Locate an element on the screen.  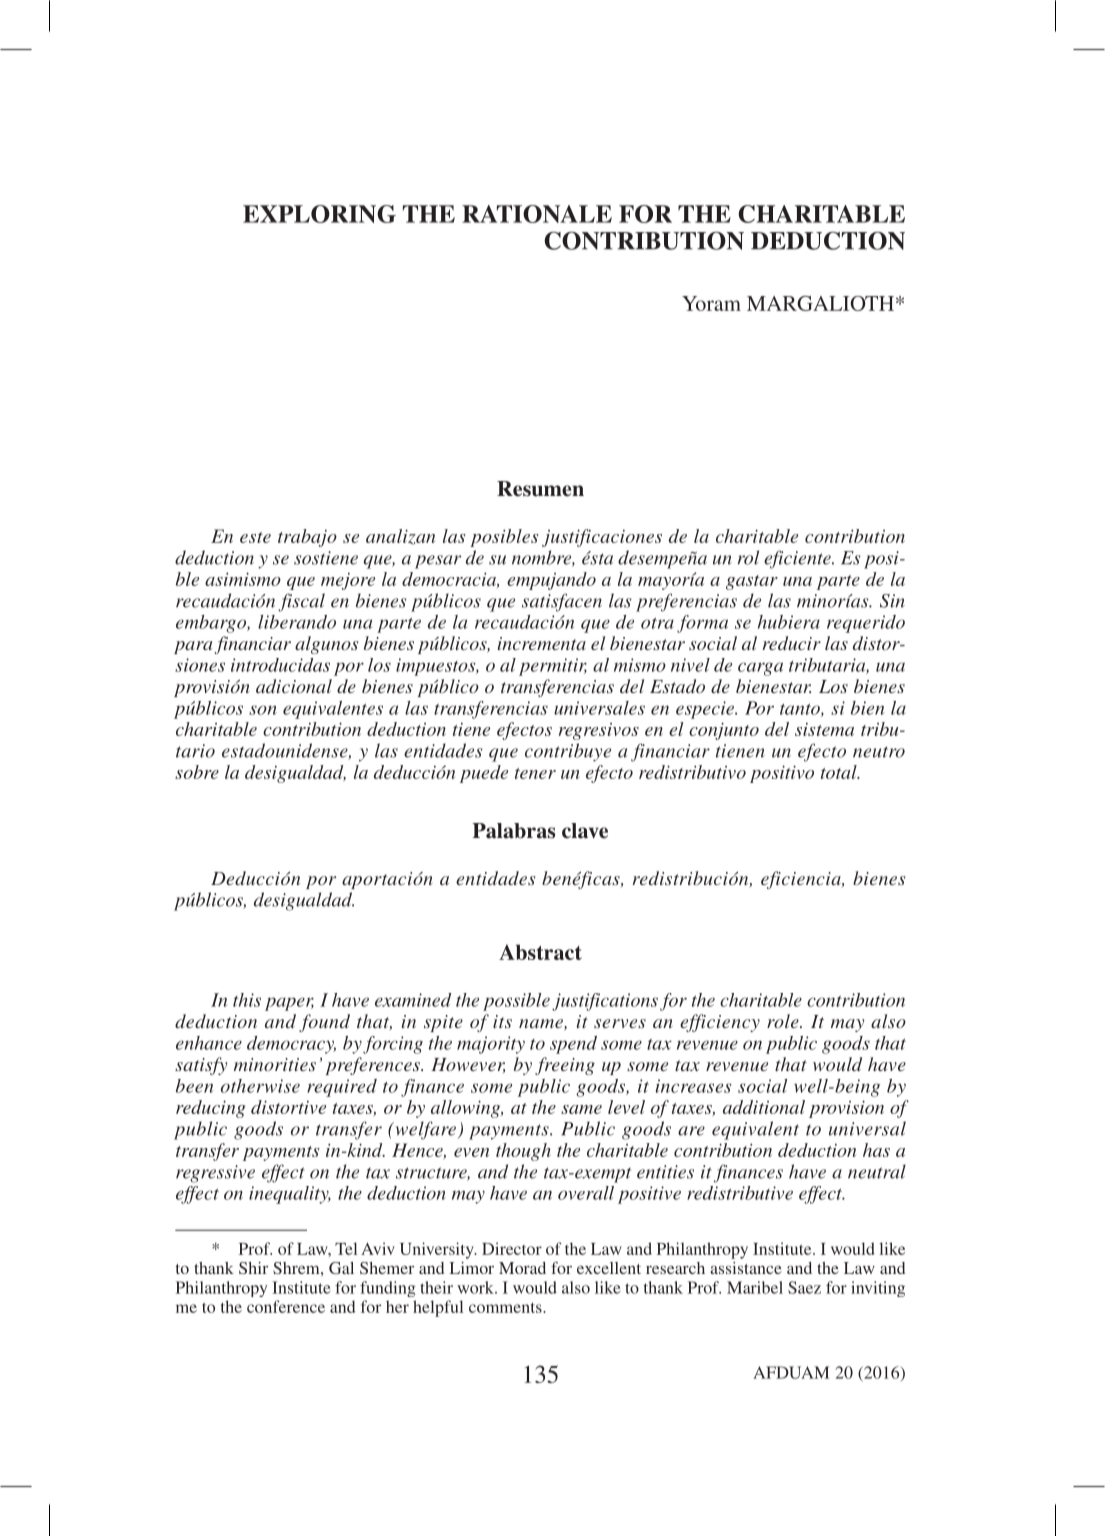
este is located at coordinates (255, 537).
